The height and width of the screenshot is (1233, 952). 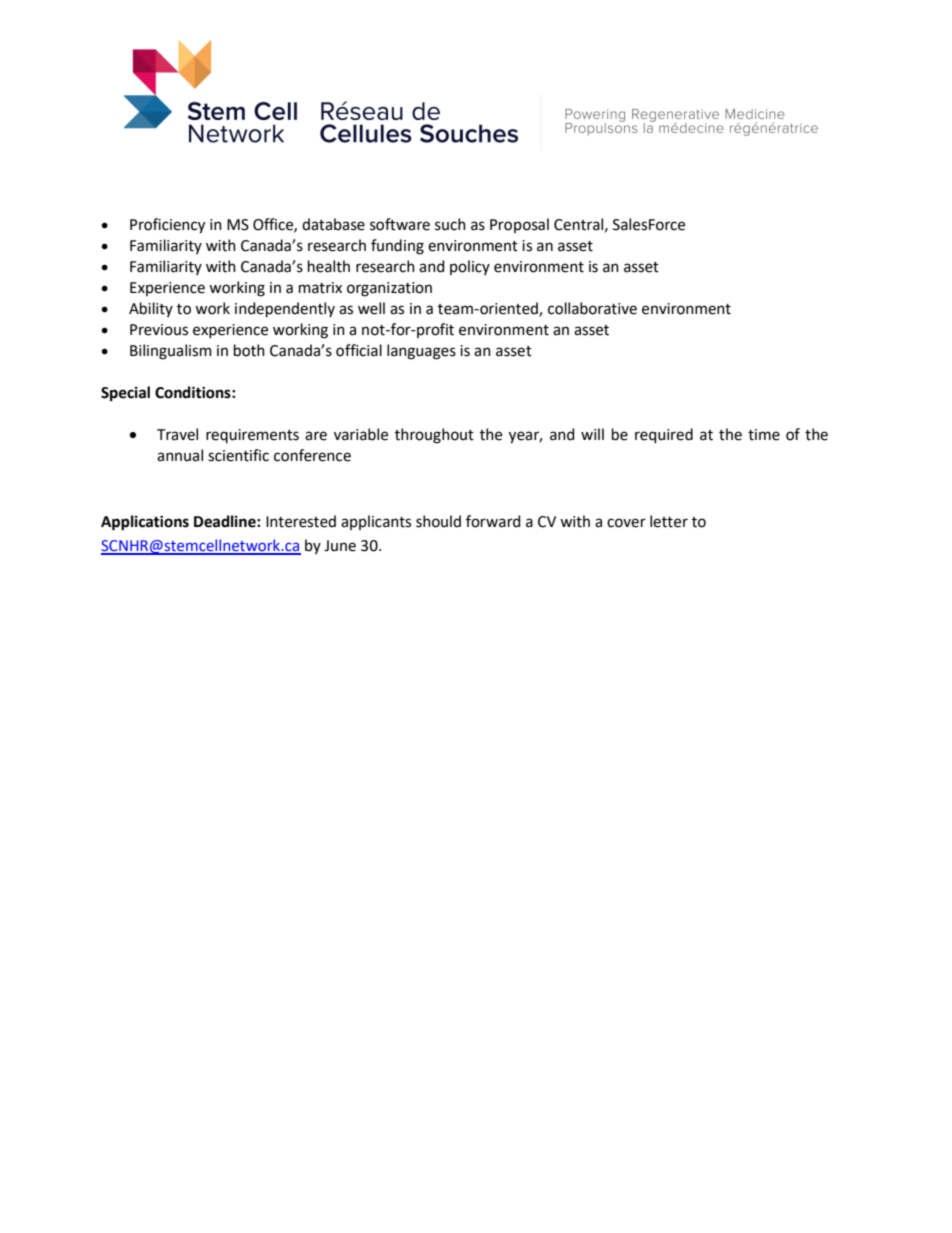 I want to click on such, so click(x=450, y=224).
